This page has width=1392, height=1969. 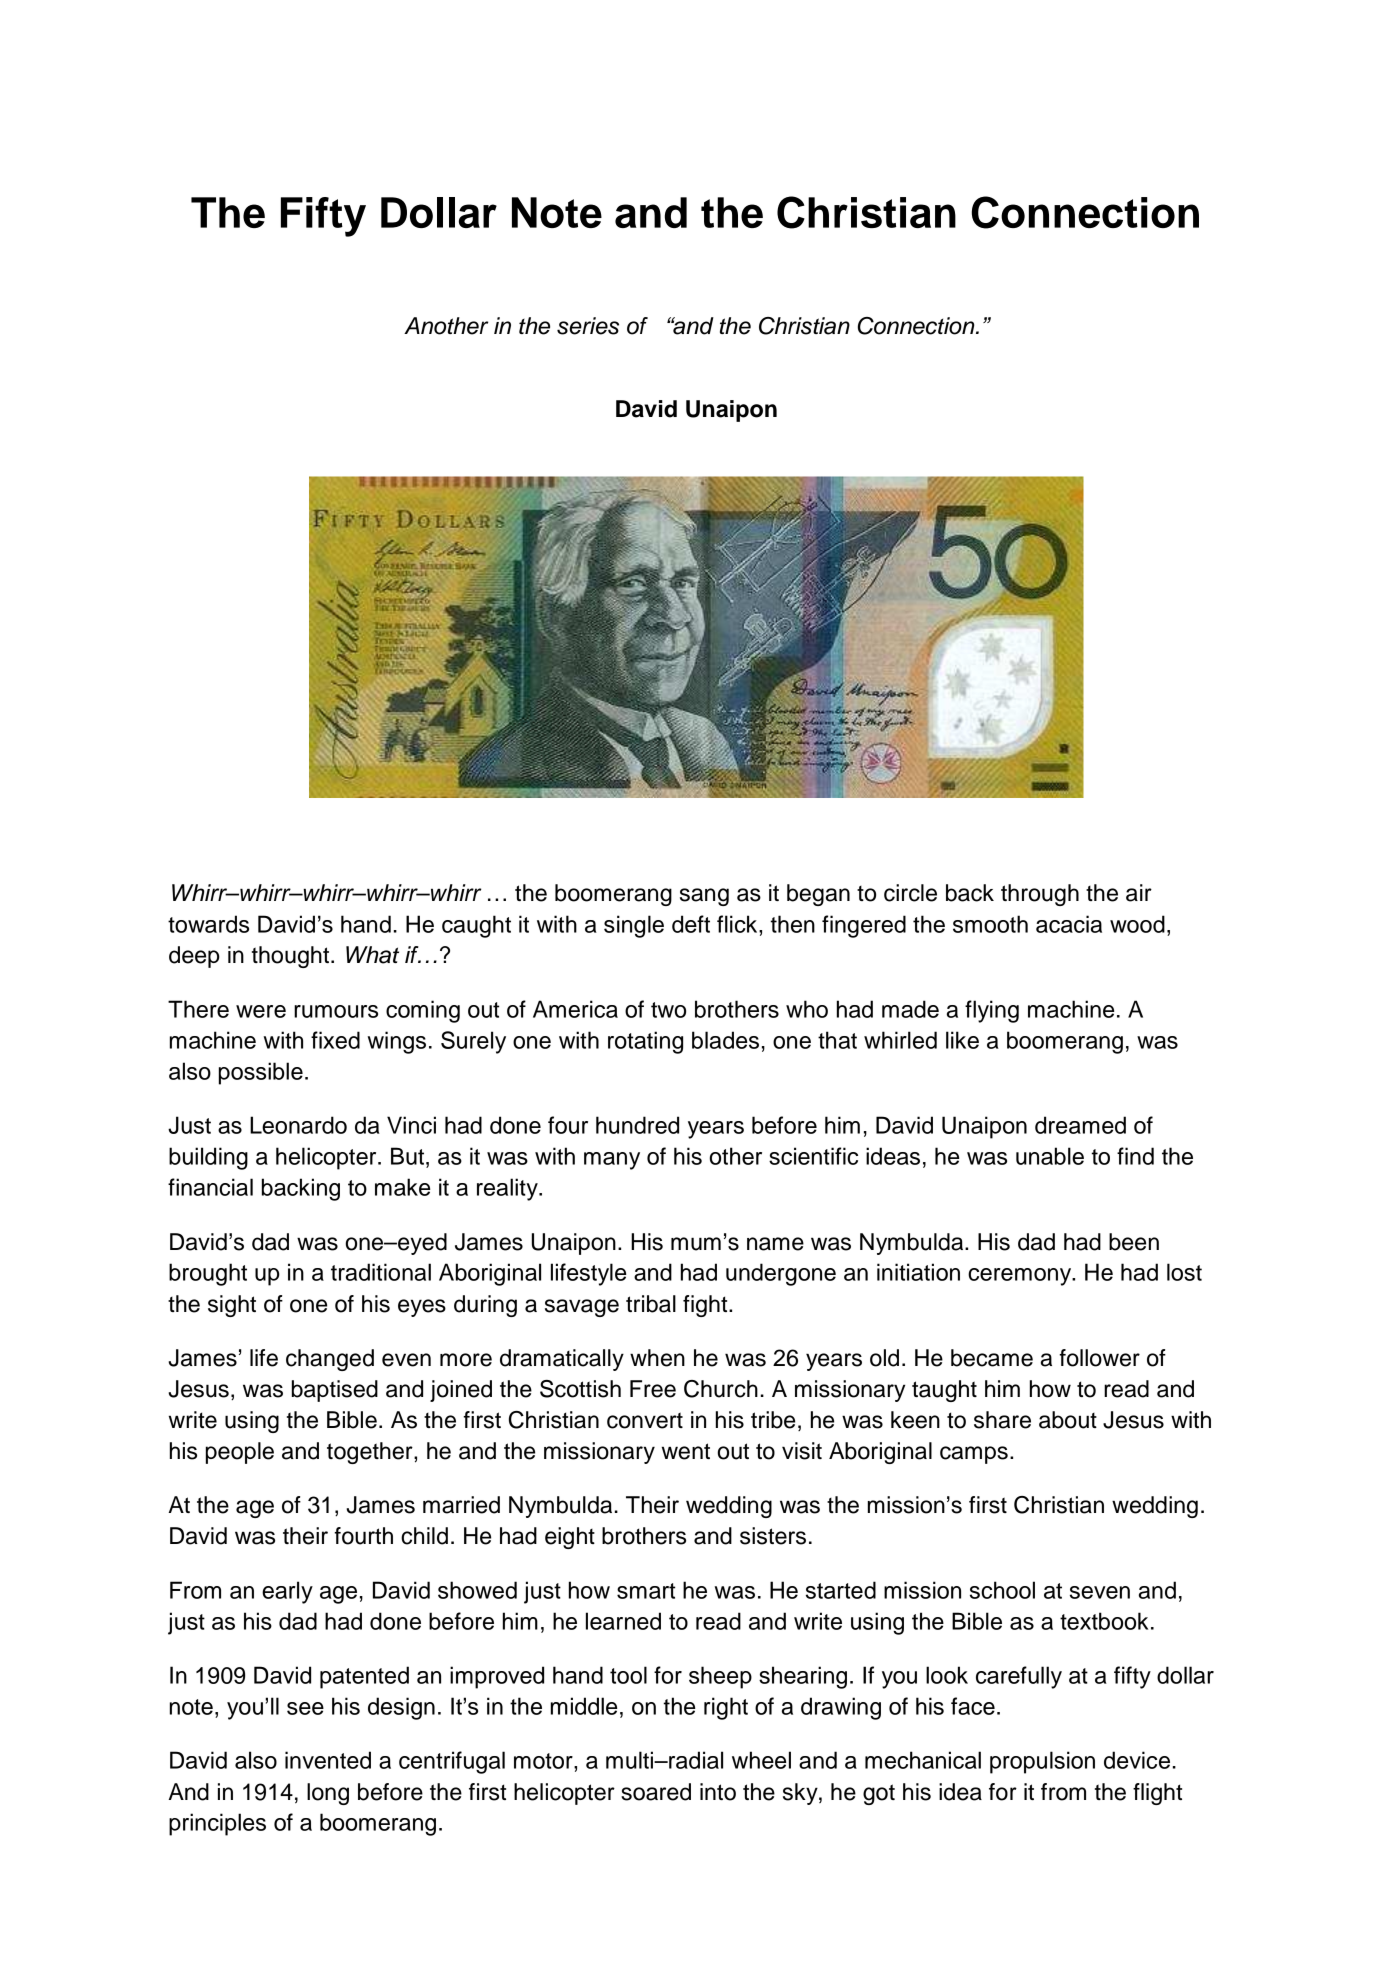 I want to click on into, so click(x=718, y=1792).
